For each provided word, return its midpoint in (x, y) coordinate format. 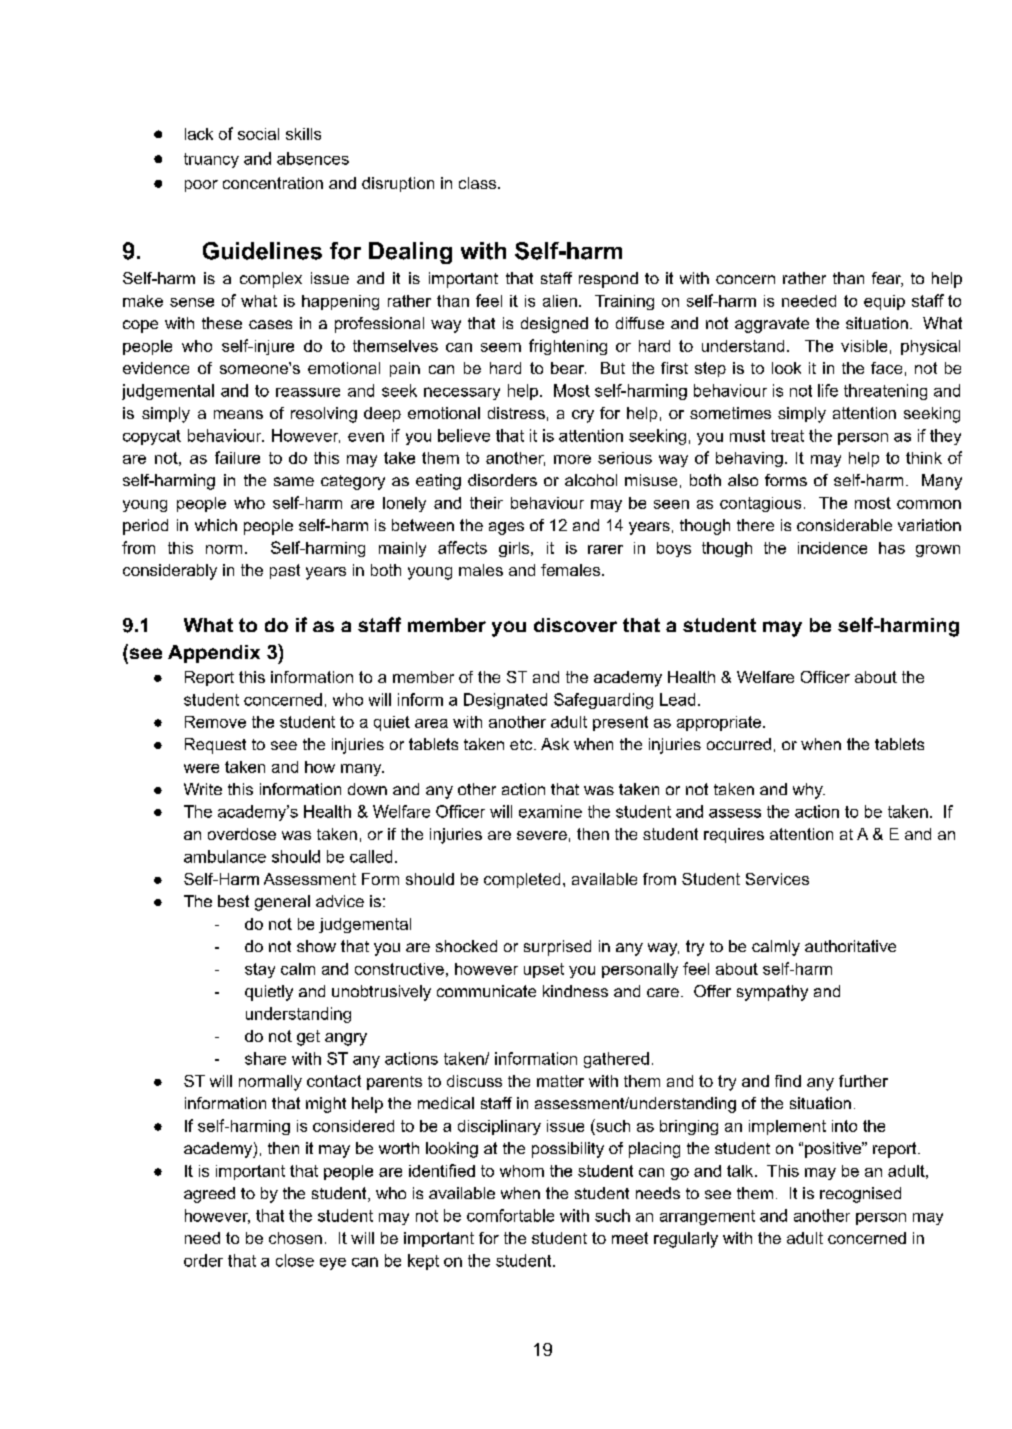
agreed (209, 1195)
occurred (739, 744)
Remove (215, 722)
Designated (505, 701)
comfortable (510, 1215)
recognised (860, 1195)
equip (884, 302)
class (477, 183)
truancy (211, 160)
